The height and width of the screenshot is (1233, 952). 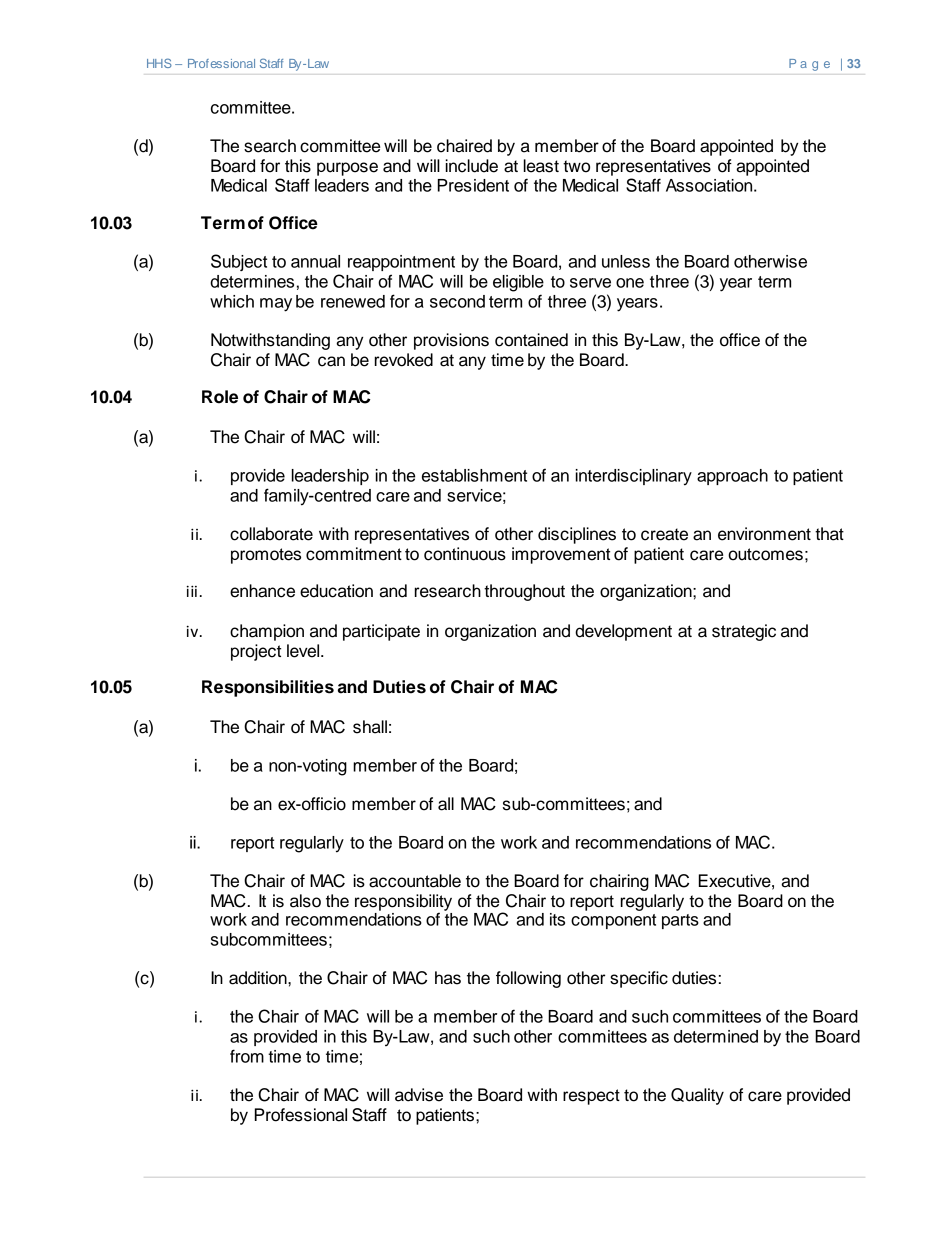 I want to click on shall, so click(x=370, y=727).
